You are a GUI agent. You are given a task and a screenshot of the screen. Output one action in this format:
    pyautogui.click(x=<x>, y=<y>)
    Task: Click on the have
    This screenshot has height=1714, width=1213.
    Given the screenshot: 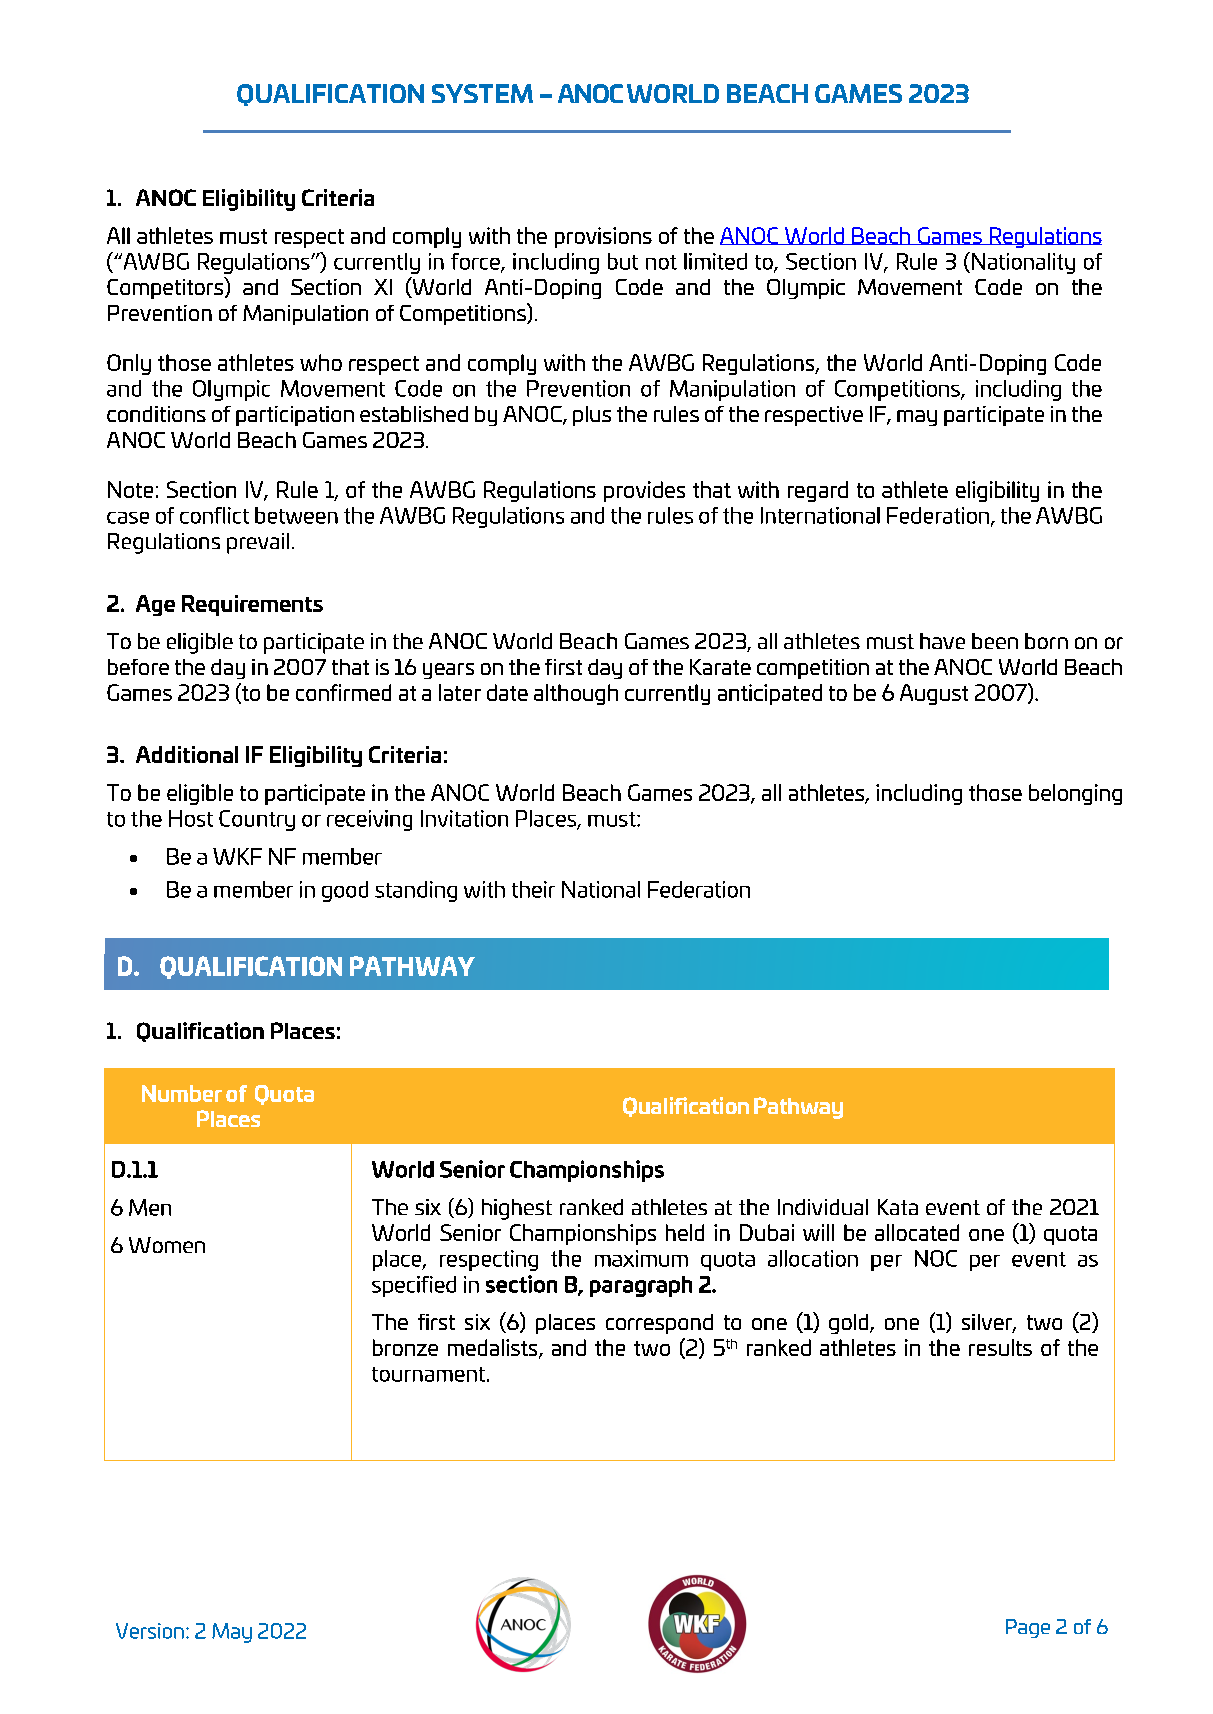 What is the action you would take?
    pyautogui.click(x=942, y=641)
